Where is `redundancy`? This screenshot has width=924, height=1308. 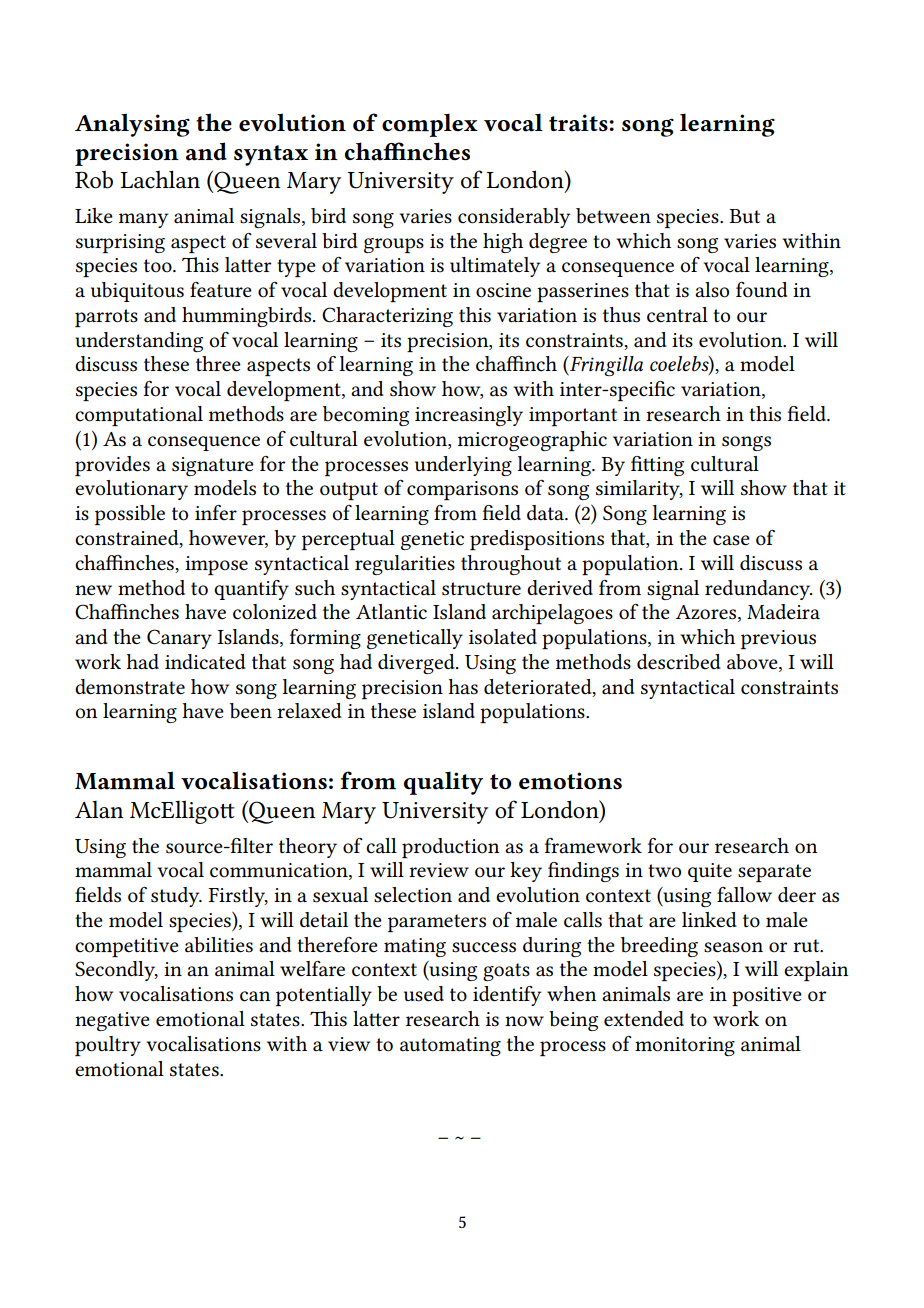
redundancy is located at coordinates (759, 590).
